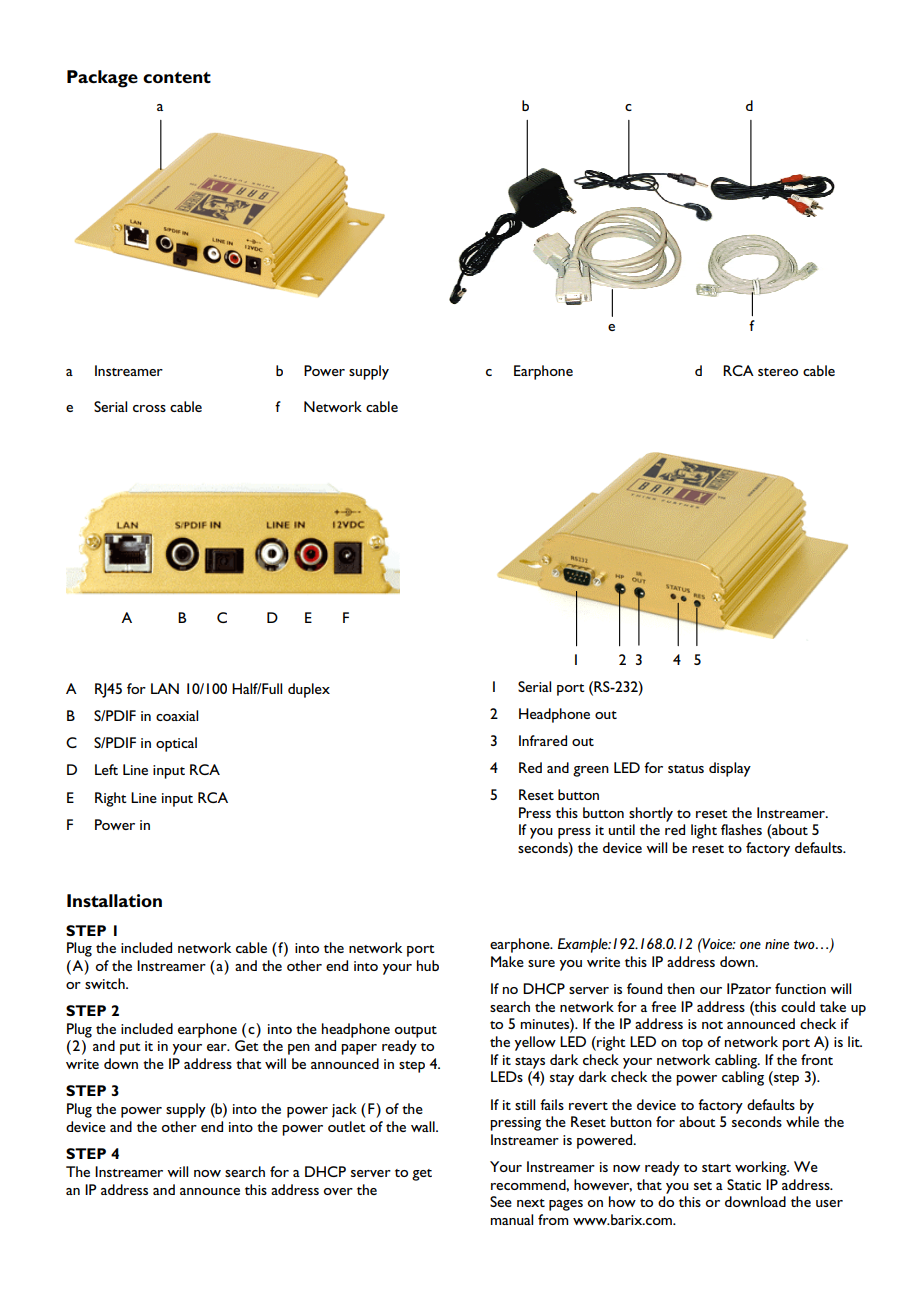  What do you see at coordinates (338, 1191) in the document?
I see `over` at bounding box center [338, 1191].
